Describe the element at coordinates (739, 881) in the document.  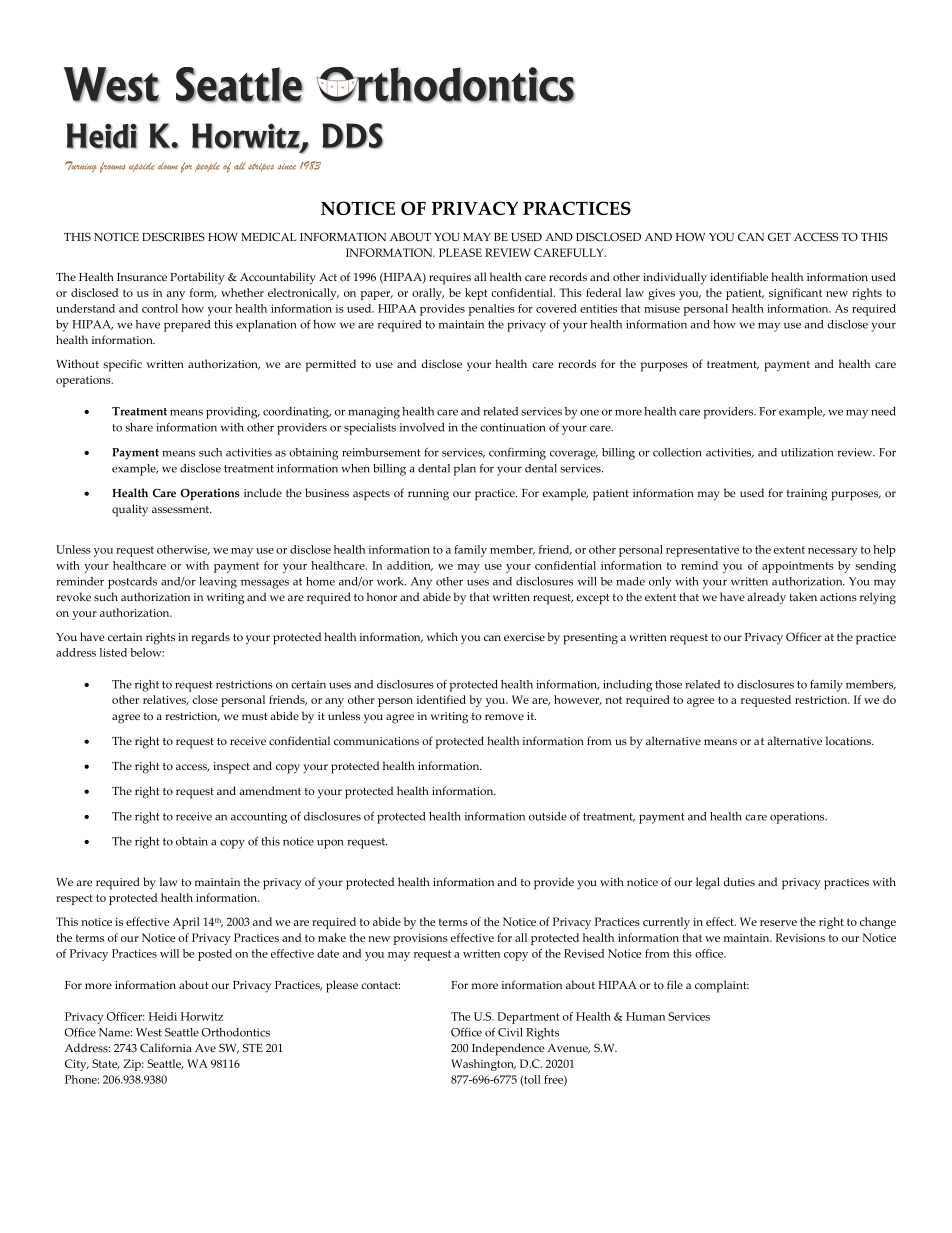
I see `duties` at that location.
